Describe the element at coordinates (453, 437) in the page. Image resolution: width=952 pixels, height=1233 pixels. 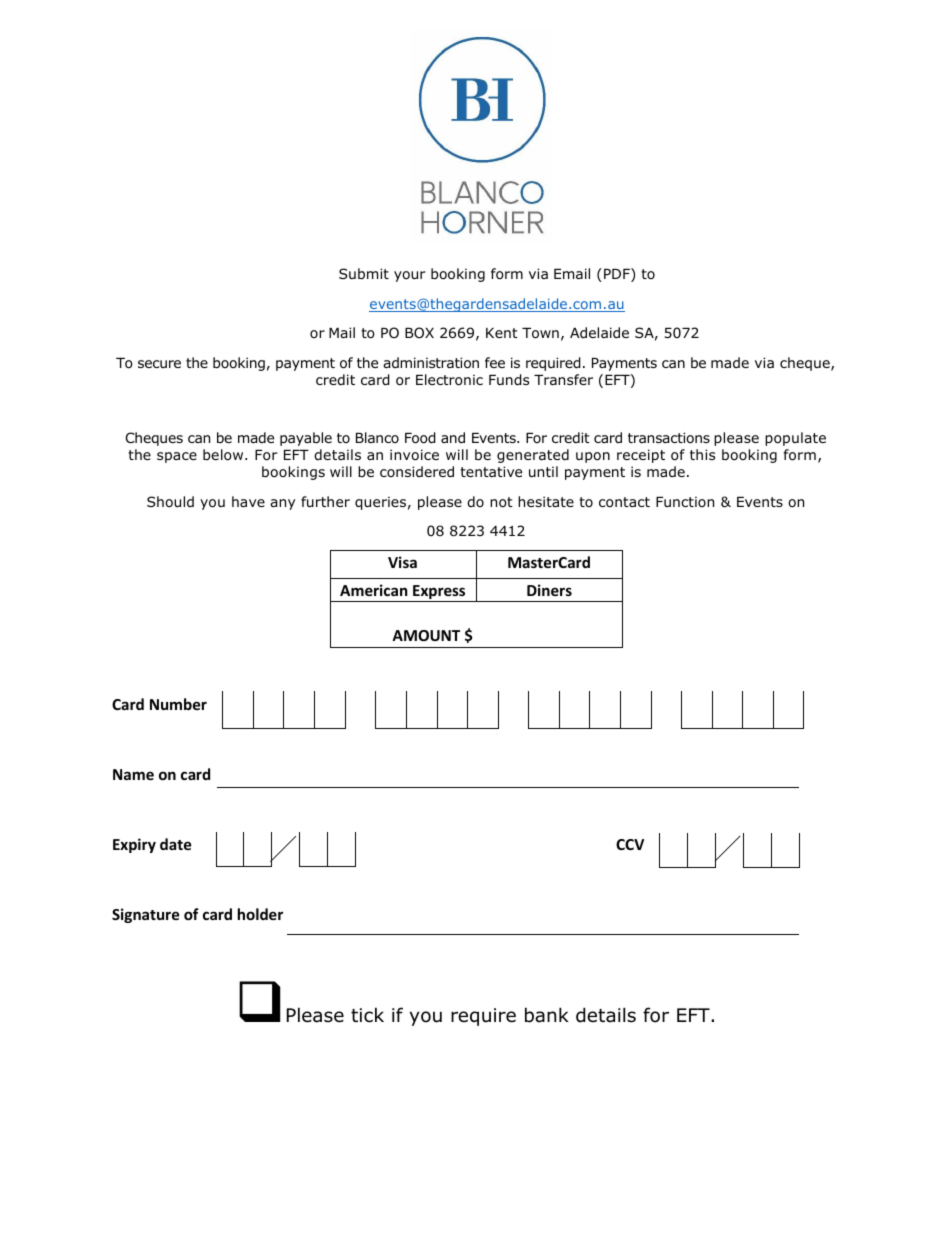
I see `and` at that location.
